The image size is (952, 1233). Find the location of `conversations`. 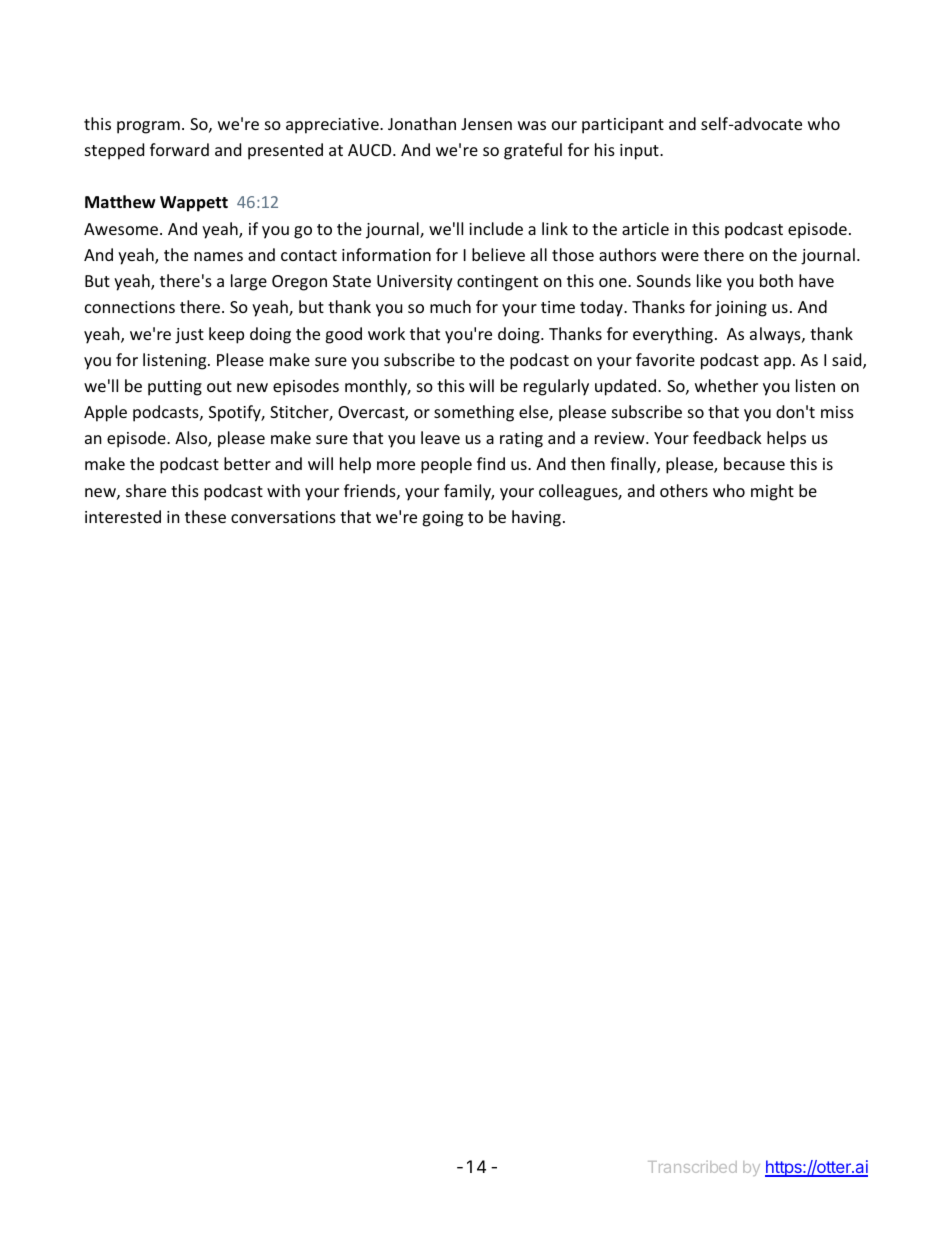

conversations is located at coordinates (283, 517).
